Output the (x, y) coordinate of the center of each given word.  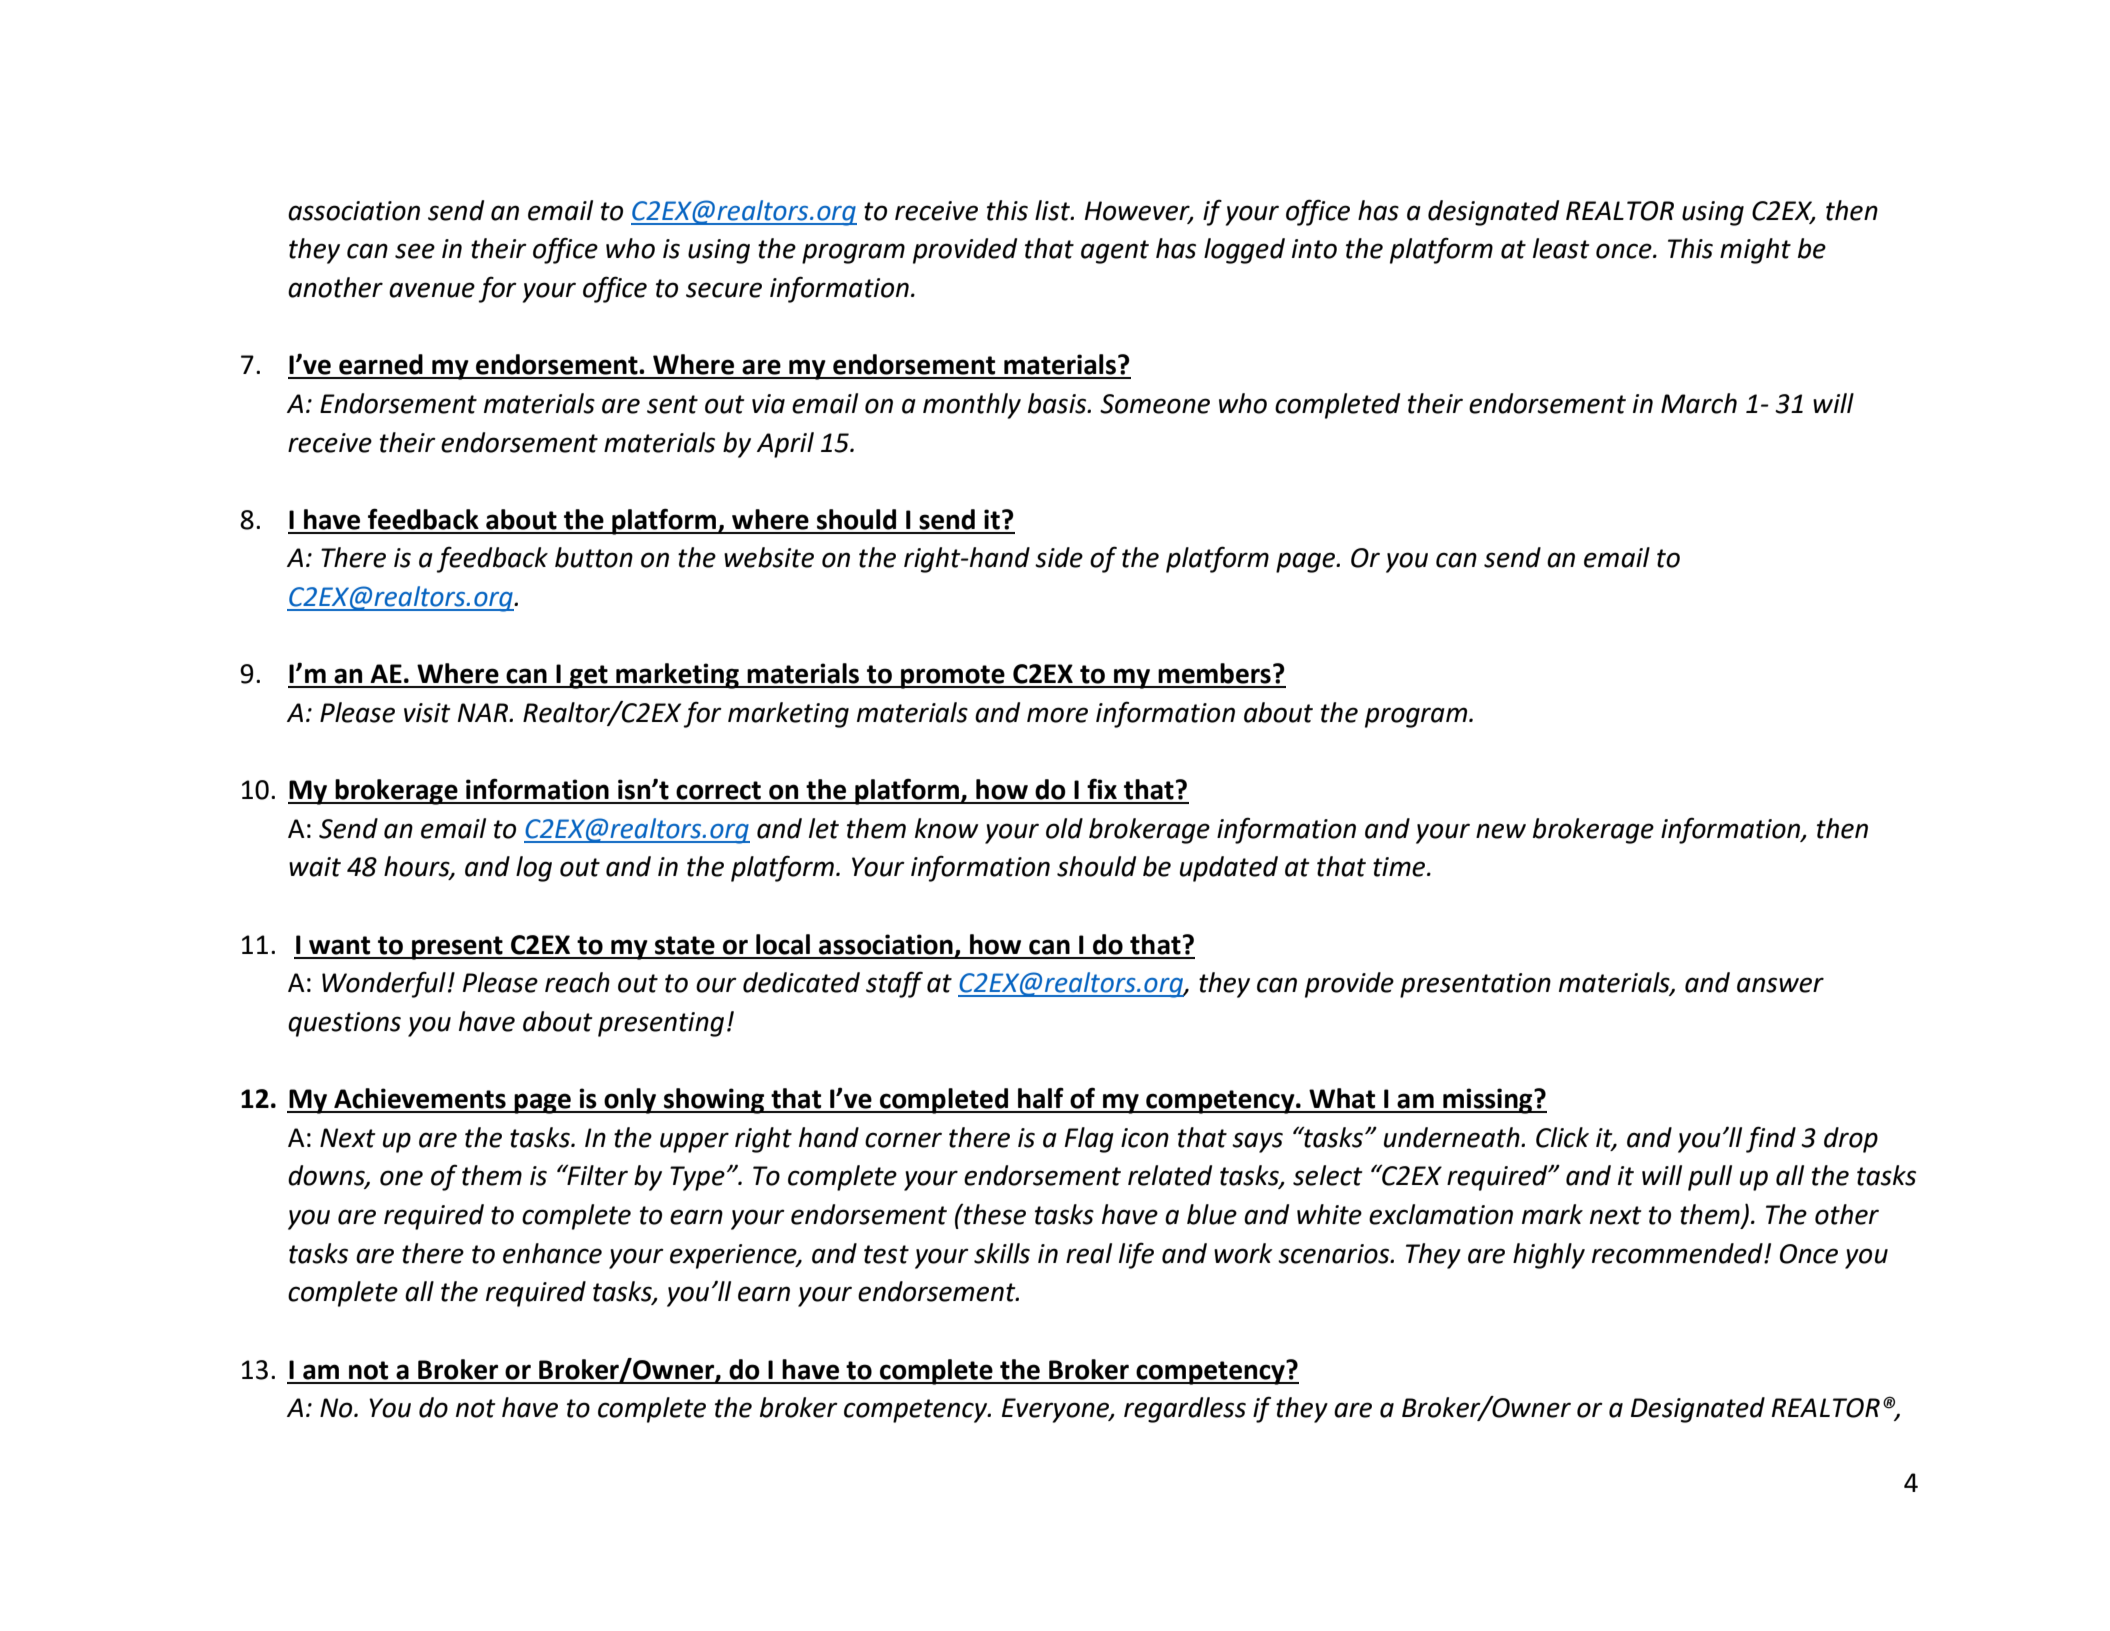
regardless (1185, 1410)
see (415, 251)
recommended (1678, 1253)
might (1755, 251)
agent (1115, 252)
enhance (552, 1253)
